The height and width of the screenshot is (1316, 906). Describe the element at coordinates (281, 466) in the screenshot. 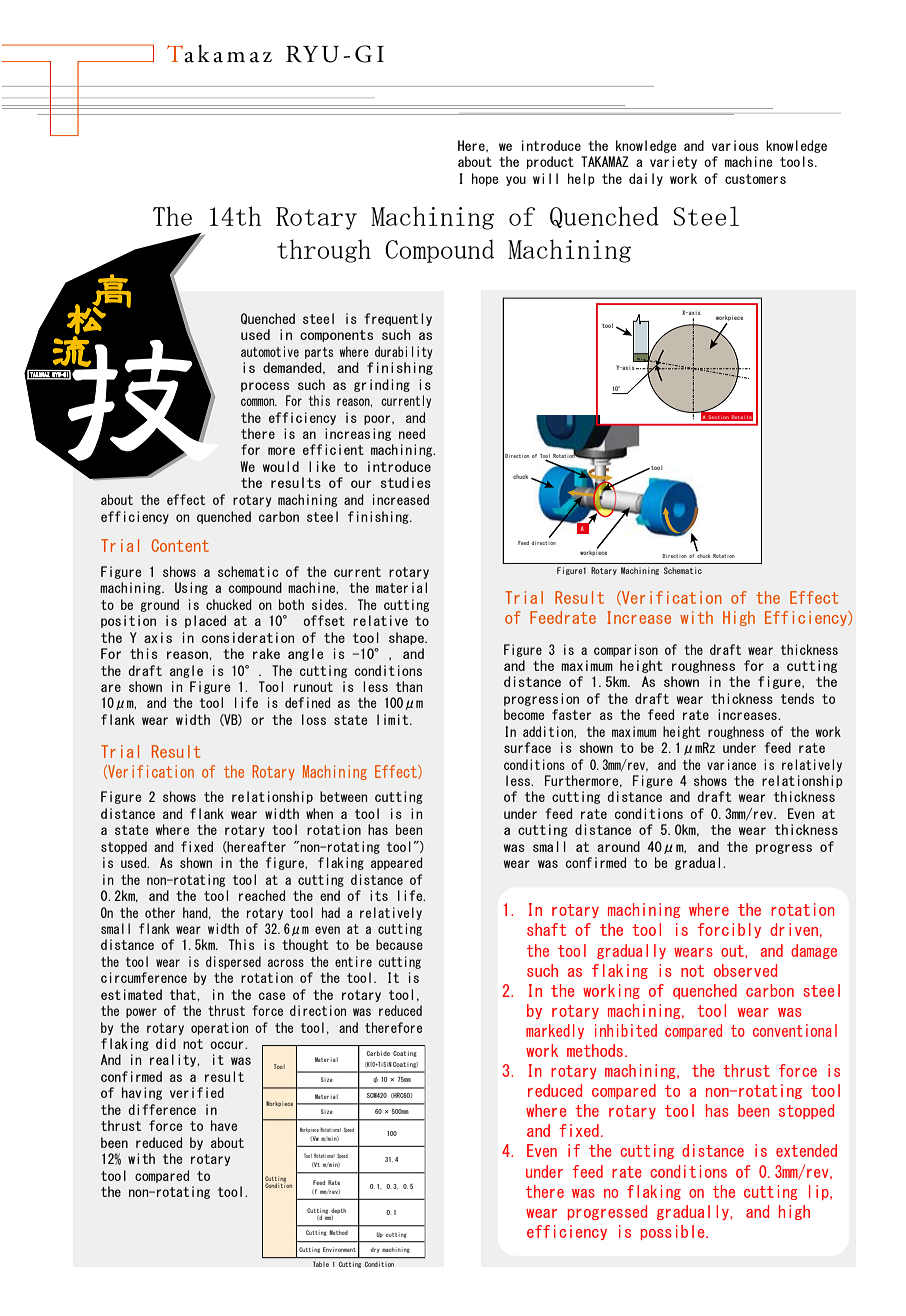

I see `would` at that location.
